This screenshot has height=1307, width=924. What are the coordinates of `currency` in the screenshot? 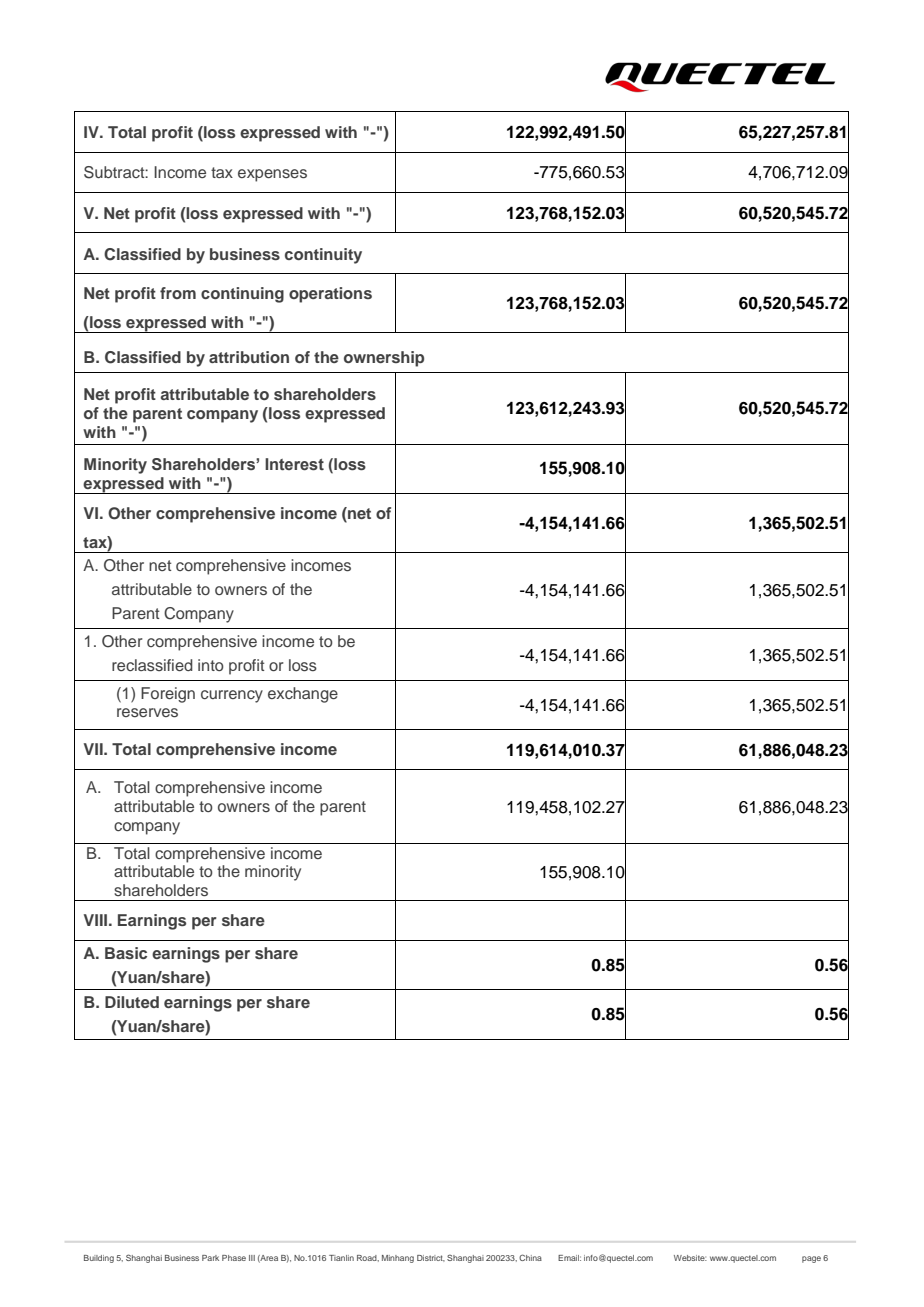 It's located at (232, 696).
